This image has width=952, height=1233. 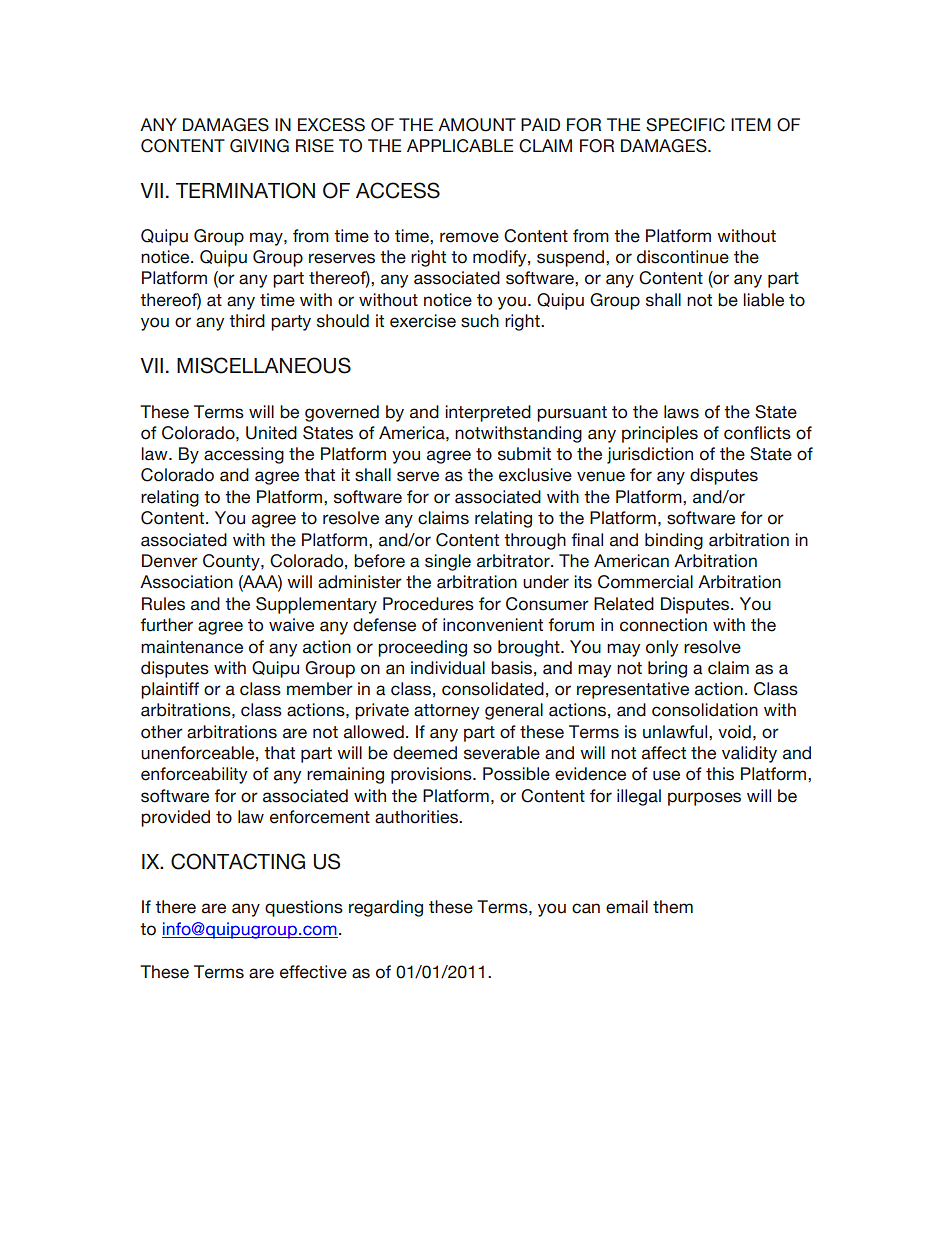 I want to click on regarding, so click(x=386, y=908).
